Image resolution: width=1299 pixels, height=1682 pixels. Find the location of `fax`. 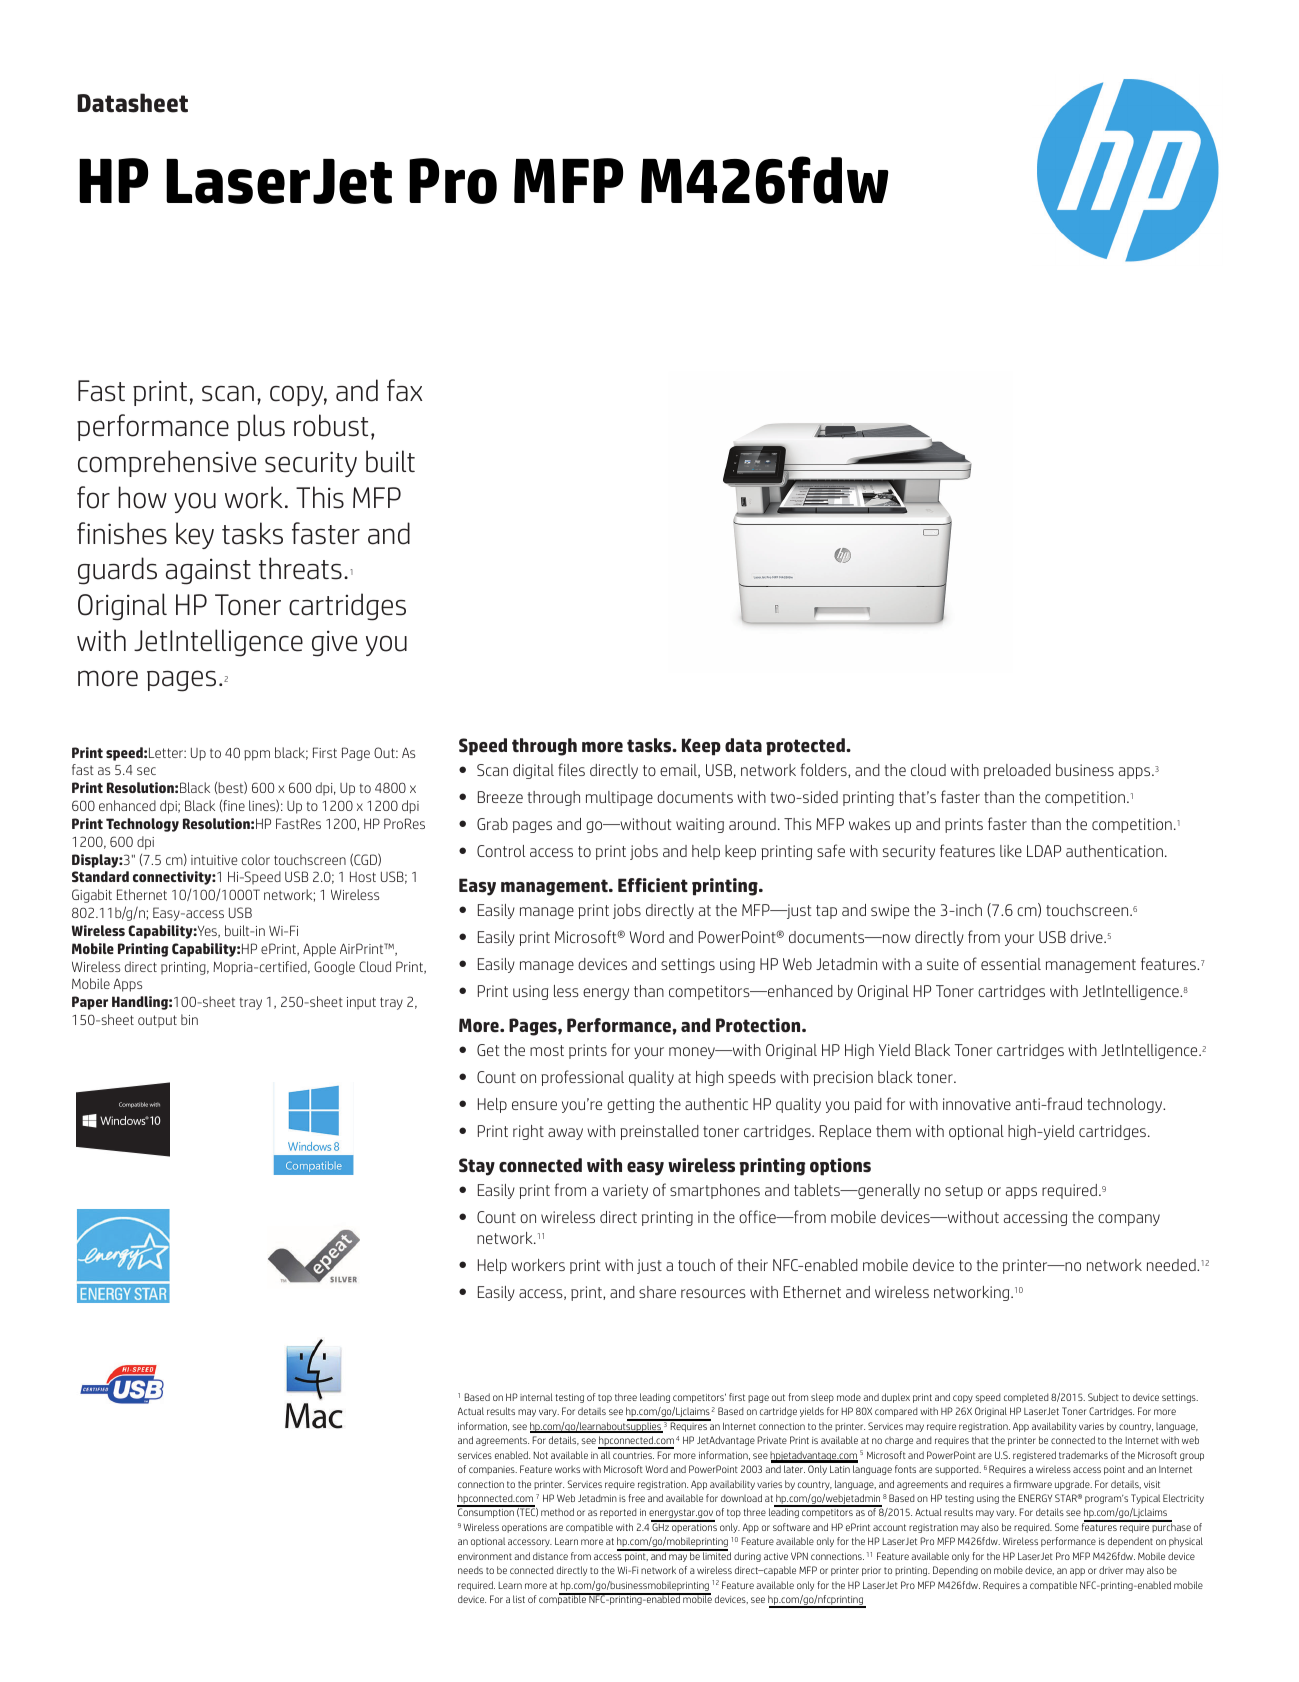

fax is located at coordinates (404, 390).
